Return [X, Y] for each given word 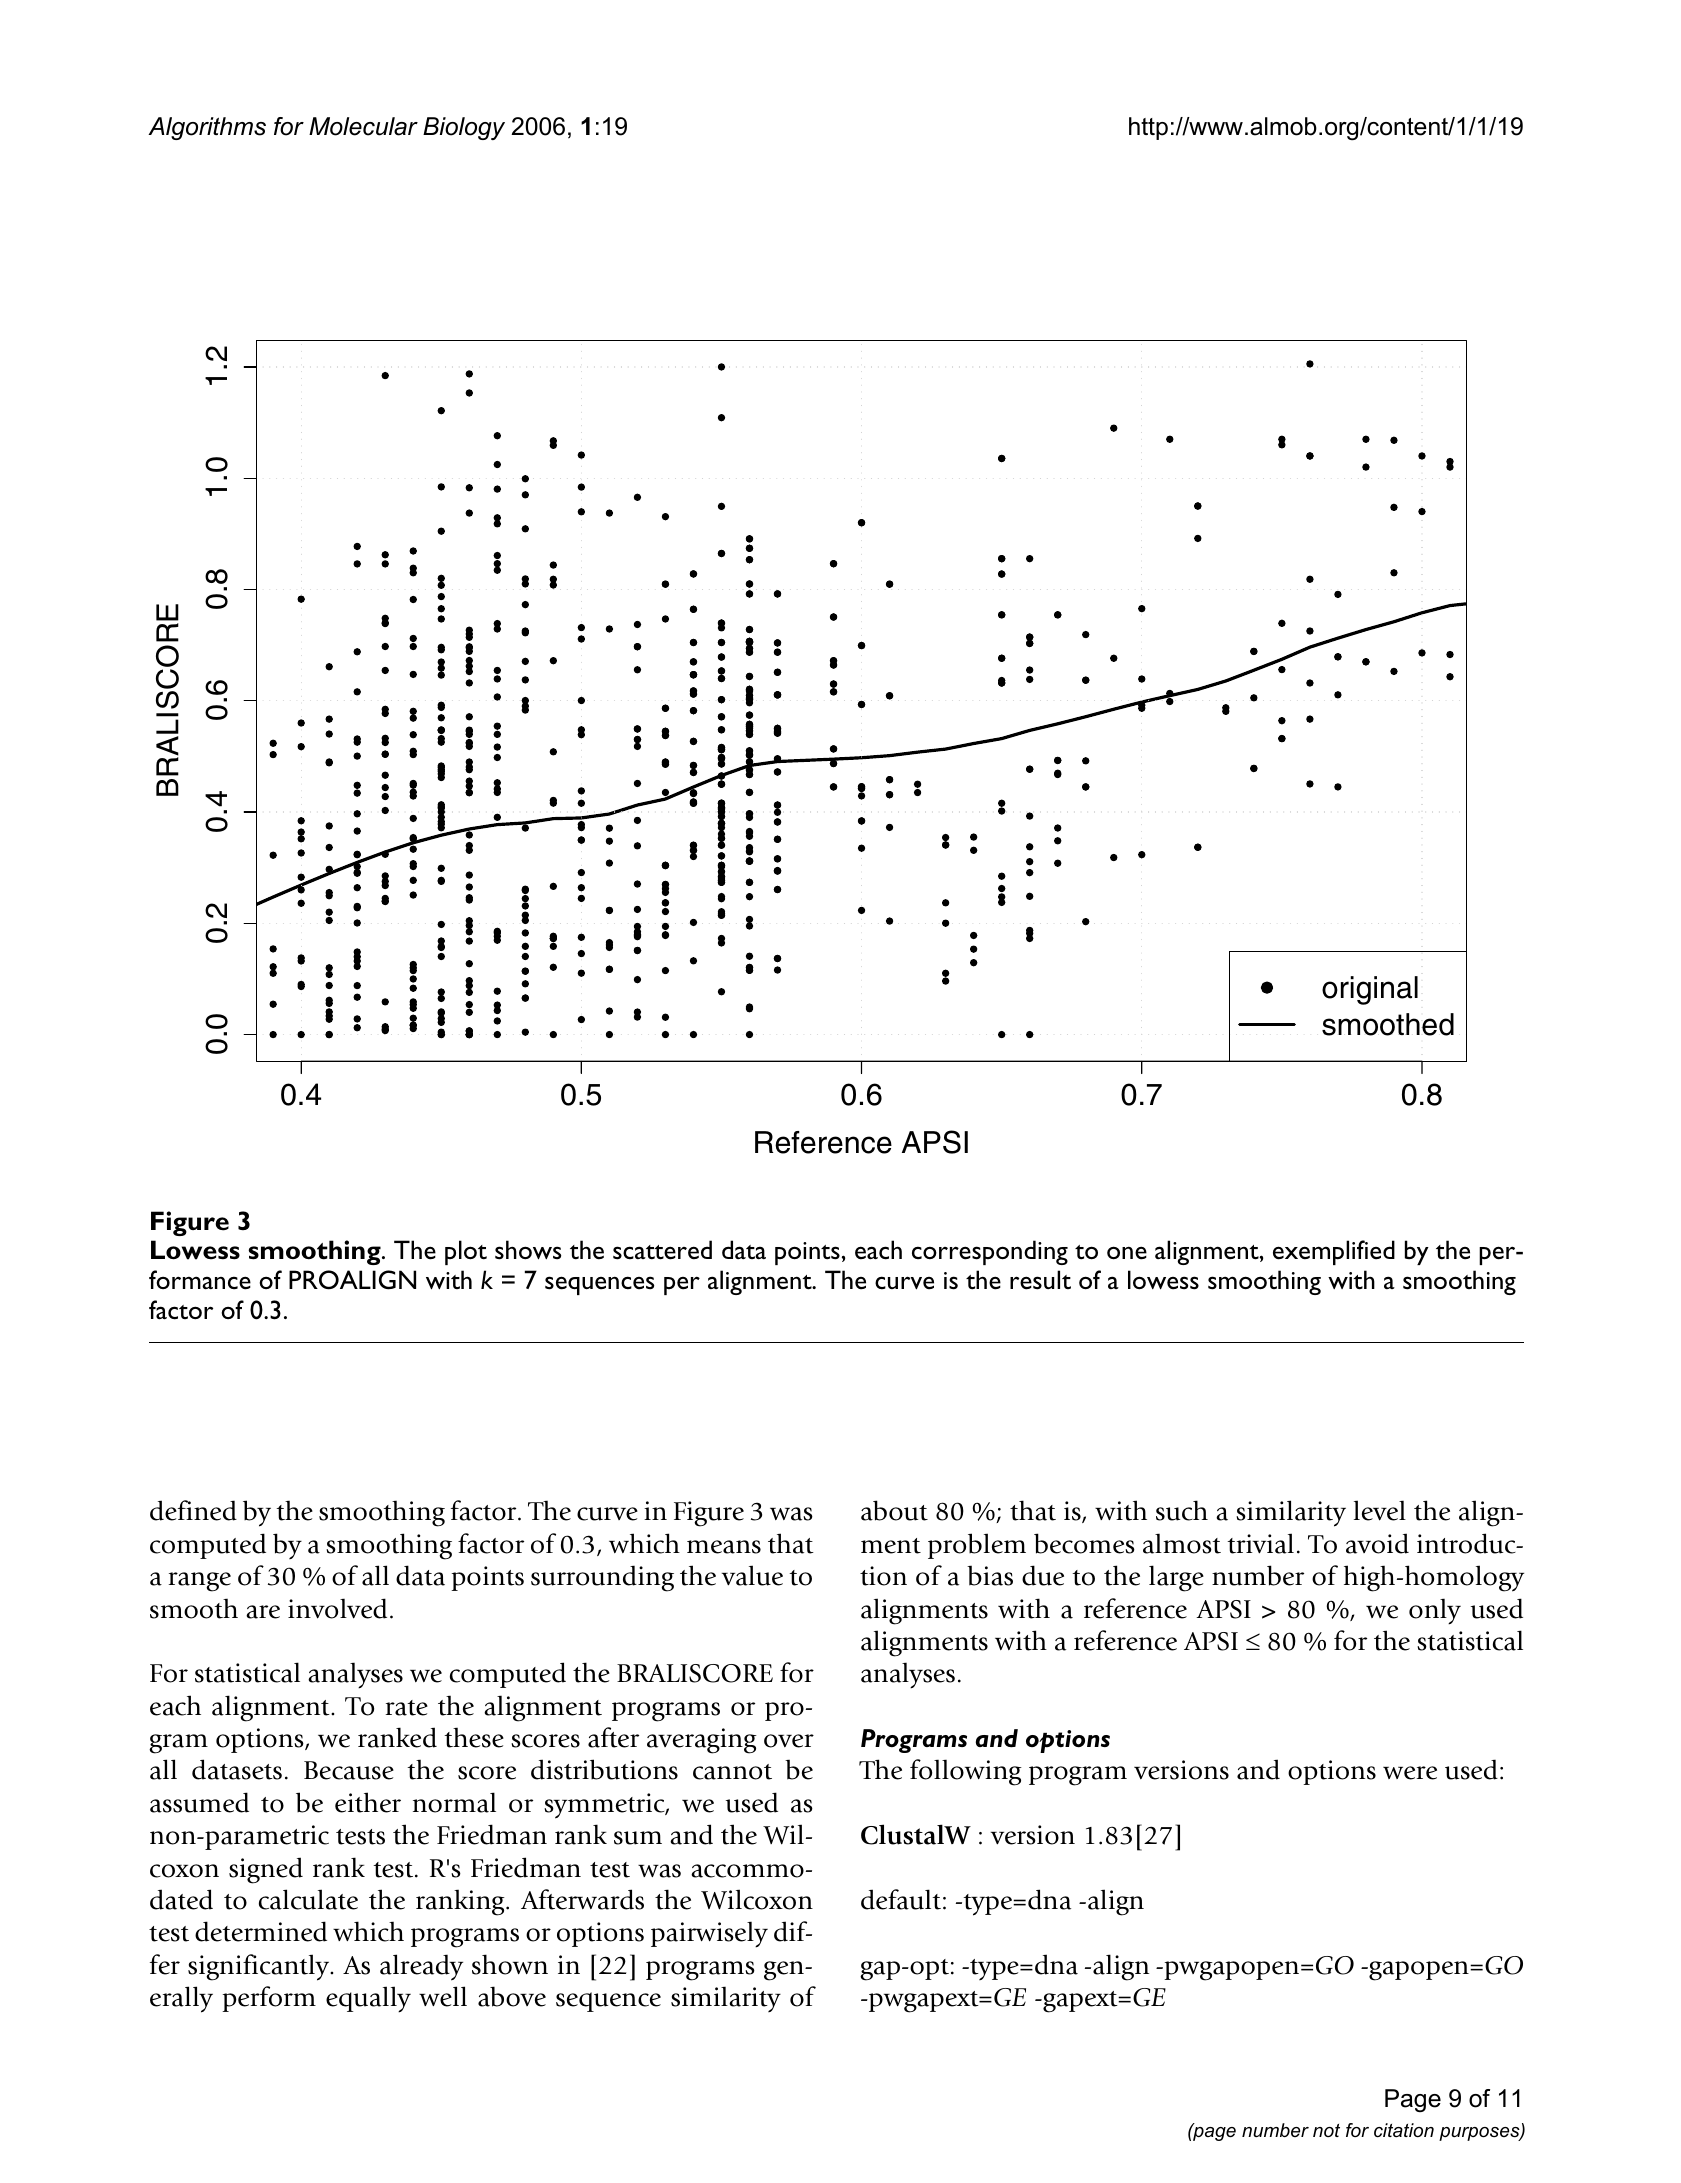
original [1370, 990]
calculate [308, 1899]
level [1380, 1510]
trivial [1260, 1543]
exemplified [1334, 1252]
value [752, 1575]
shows [528, 1250]
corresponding [990, 1252]
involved [337, 1608]
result [1040, 1280]
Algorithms [207, 128]
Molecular [363, 126]
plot [466, 1252]
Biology [464, 128]
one [1127, 1253]
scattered [662, 1250]
